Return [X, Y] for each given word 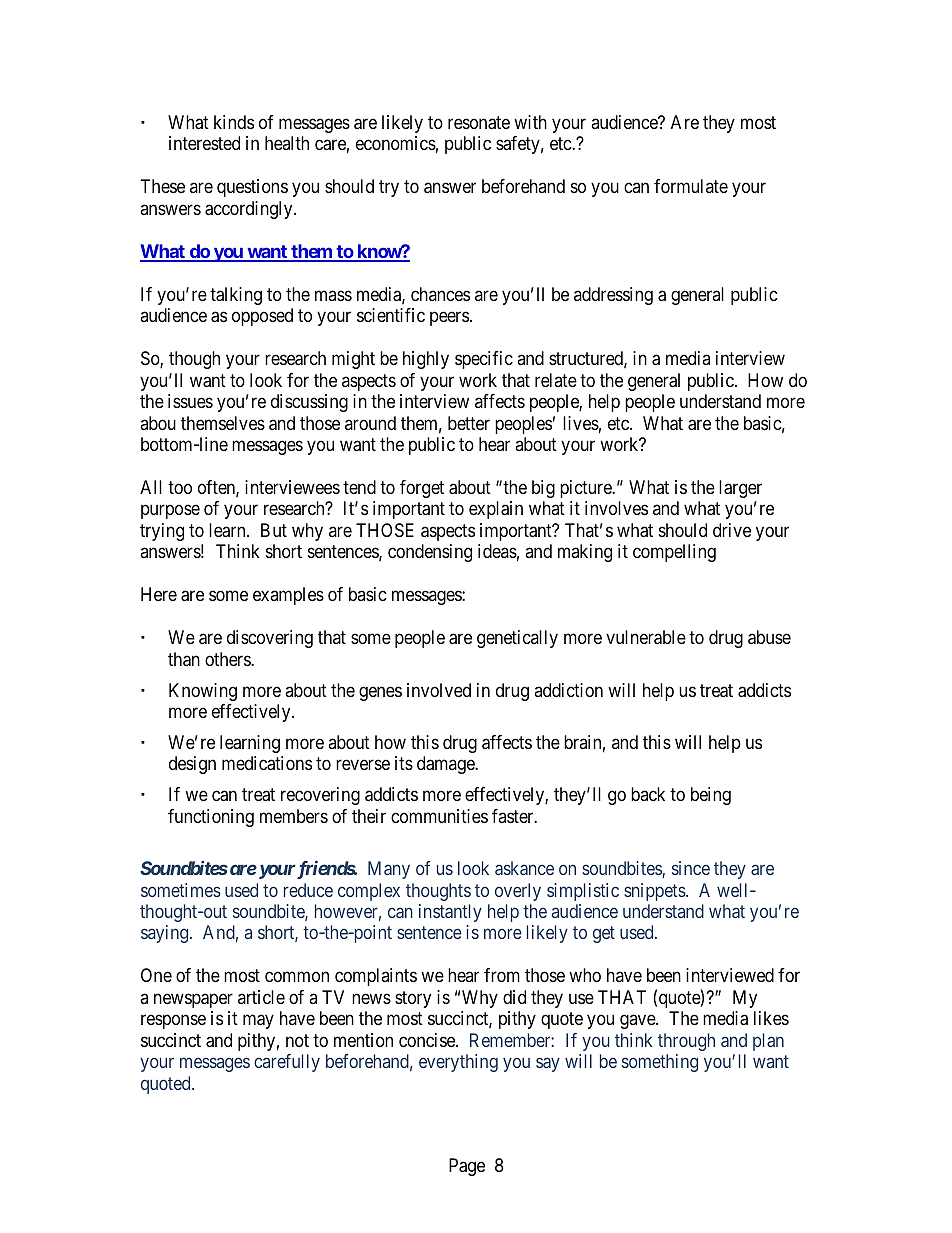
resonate [479, 123]
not [297, 1040]
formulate [691, 186]
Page [467, 1167]
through [686, 1042]
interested [204, 143]
